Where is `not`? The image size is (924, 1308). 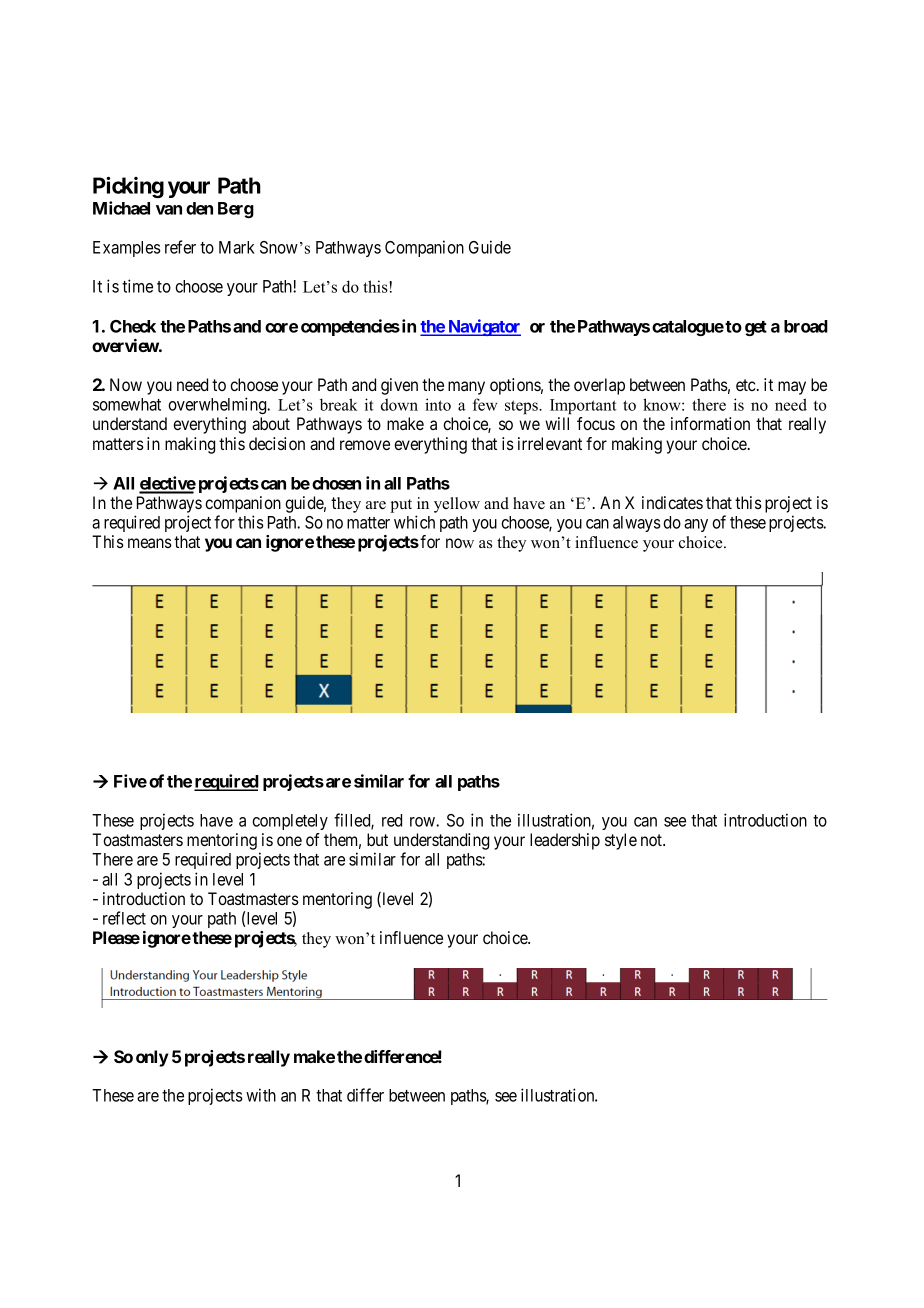 not is located at coordinates (653, 840).
